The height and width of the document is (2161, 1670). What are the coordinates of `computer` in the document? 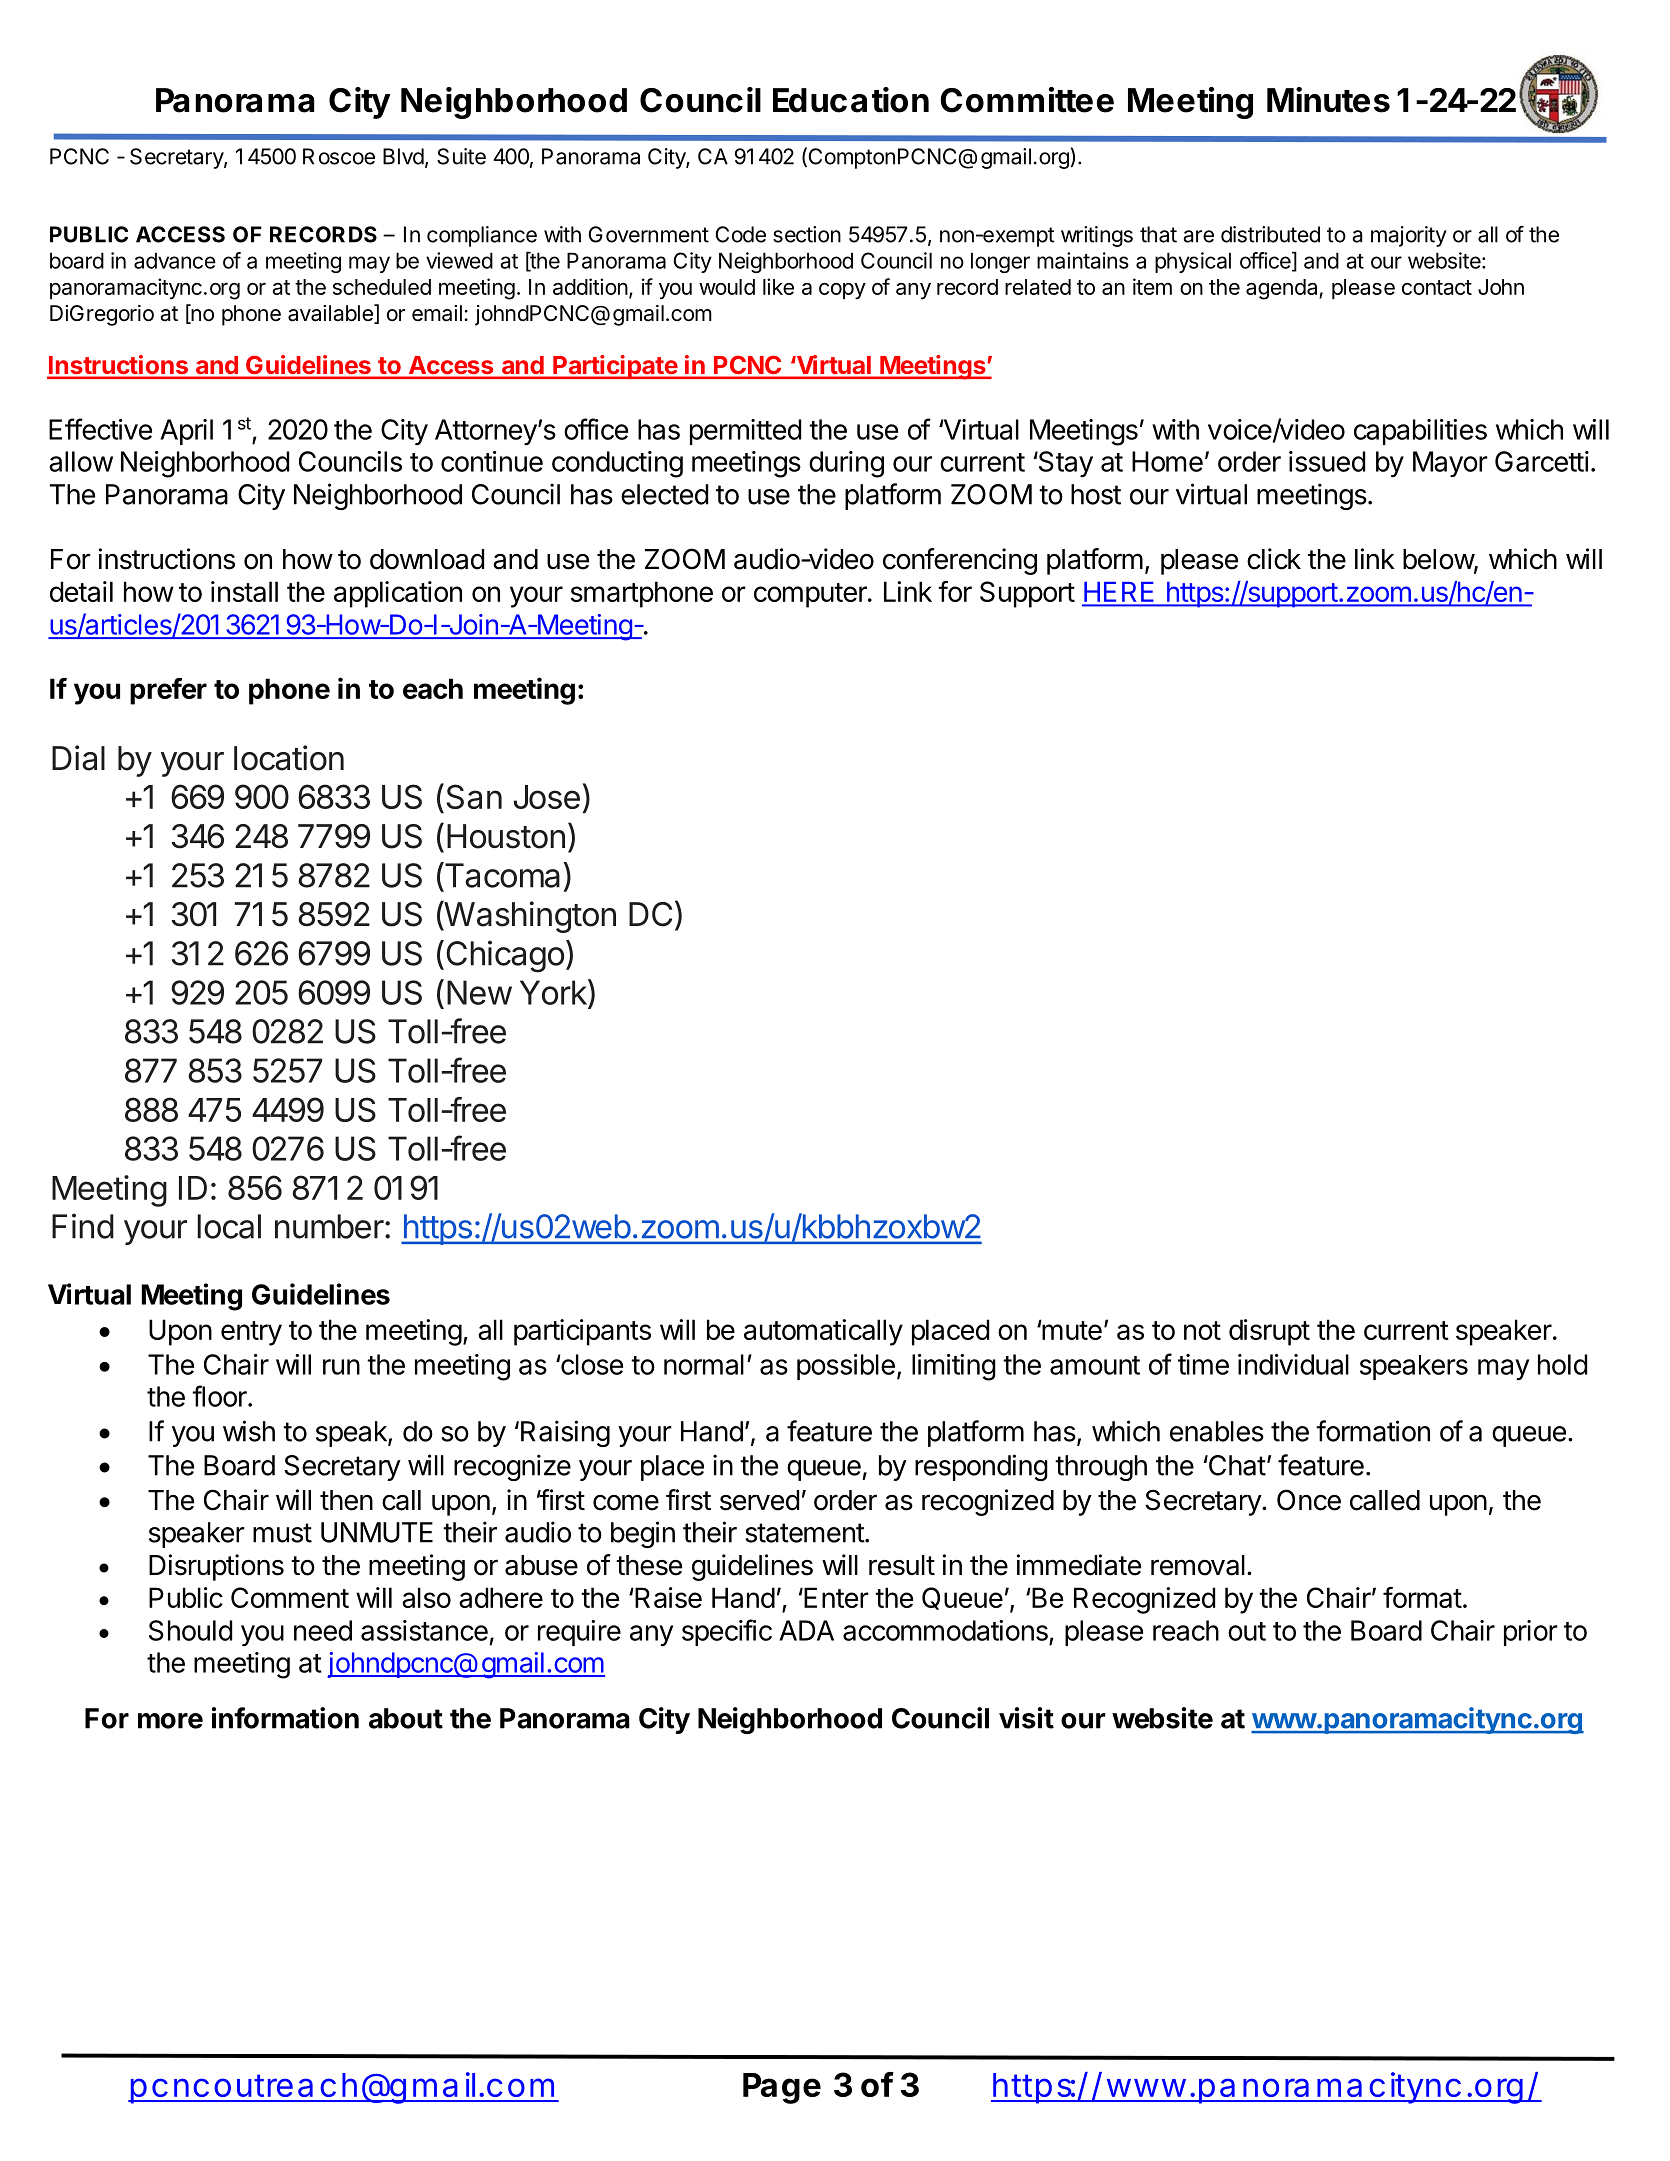 It's located at (811, 595).
